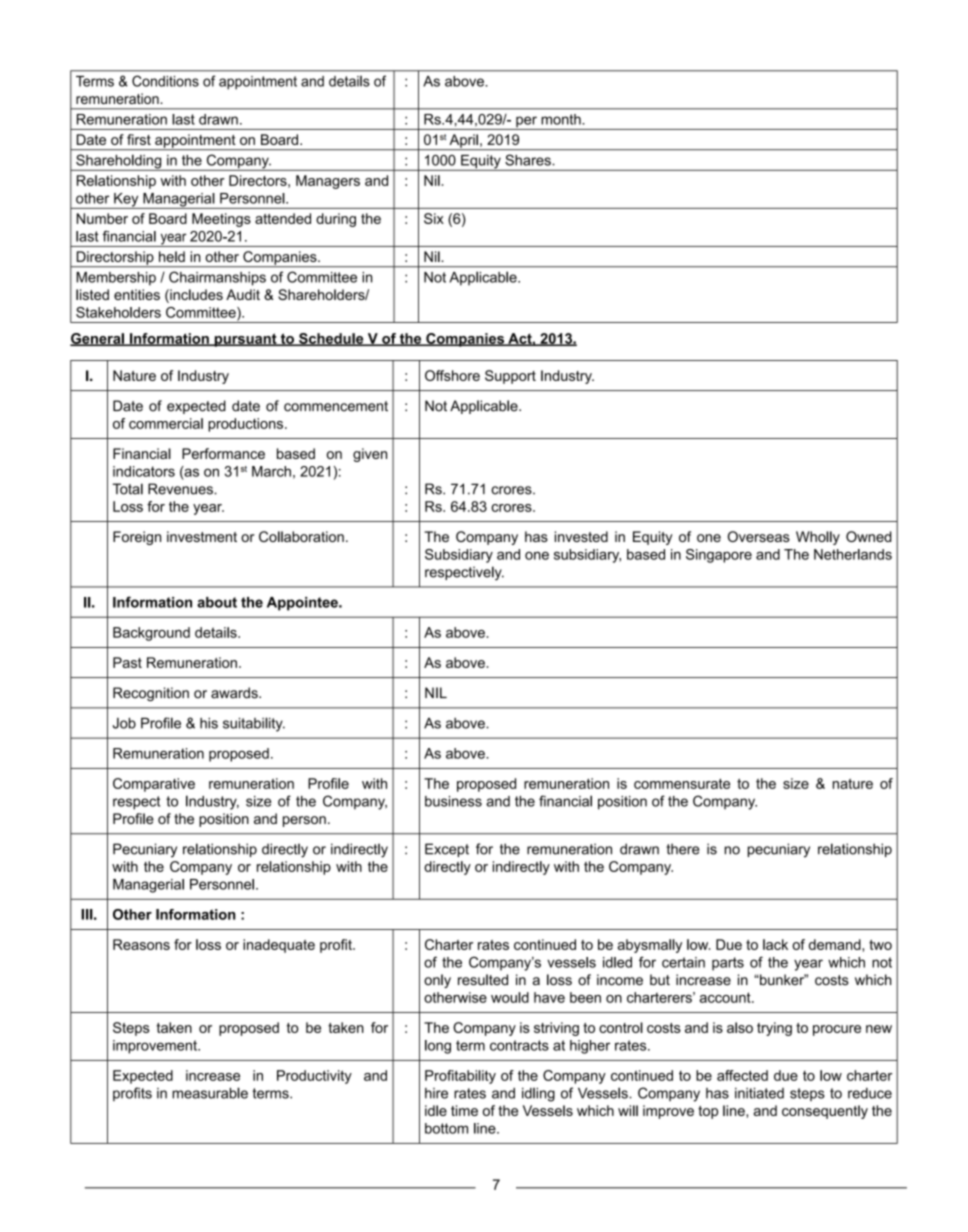 The width and height of the screenshot is (968, 1232). What do you see at coordinates (210, 1093) in the screenshot?
I see `measurable` at bounding box center [210, 1093].
